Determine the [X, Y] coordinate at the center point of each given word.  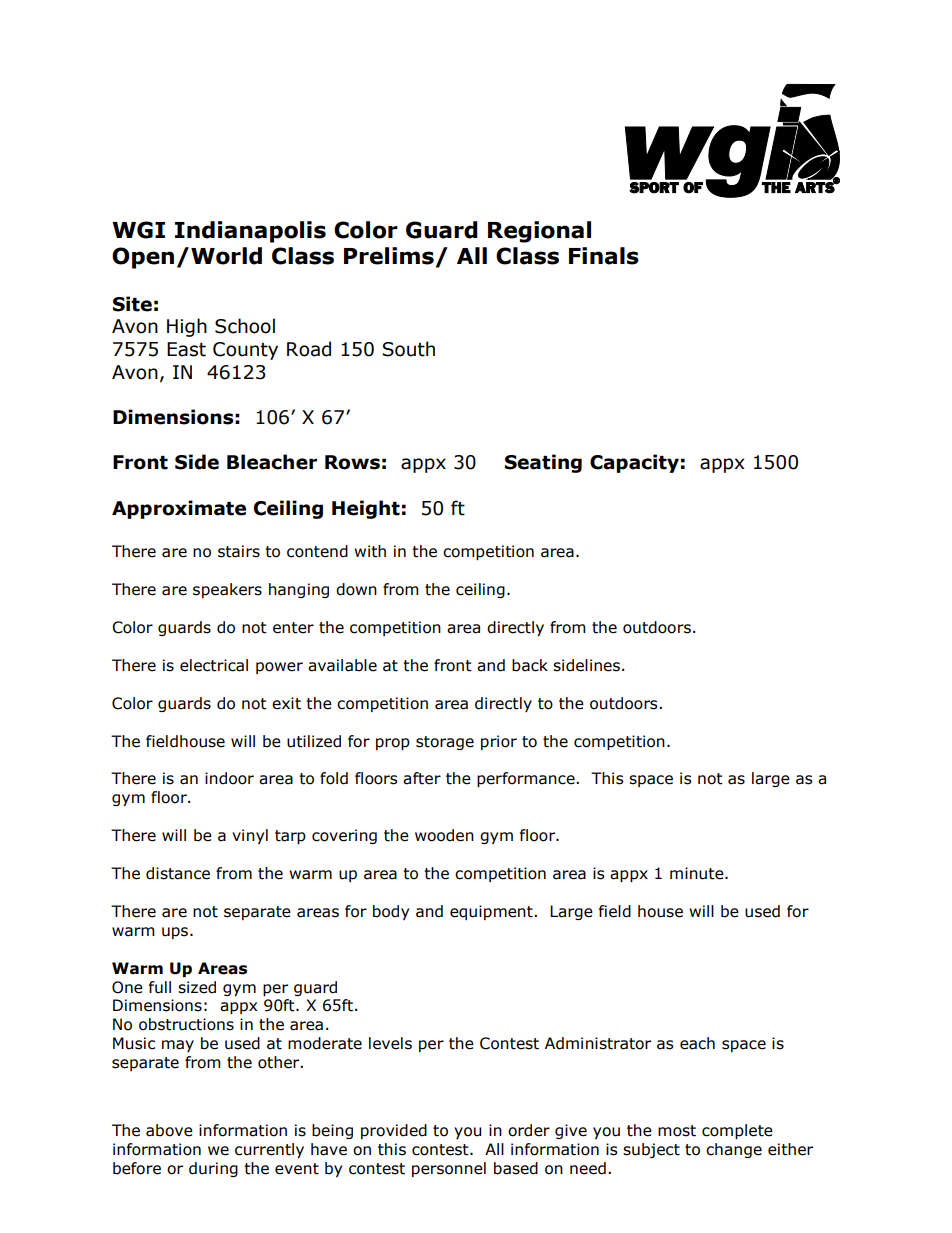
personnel [449, 1169]
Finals [604, 256]
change [734, 1150]
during [213, 1169]
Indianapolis [250, 232]
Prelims [389, 256]
